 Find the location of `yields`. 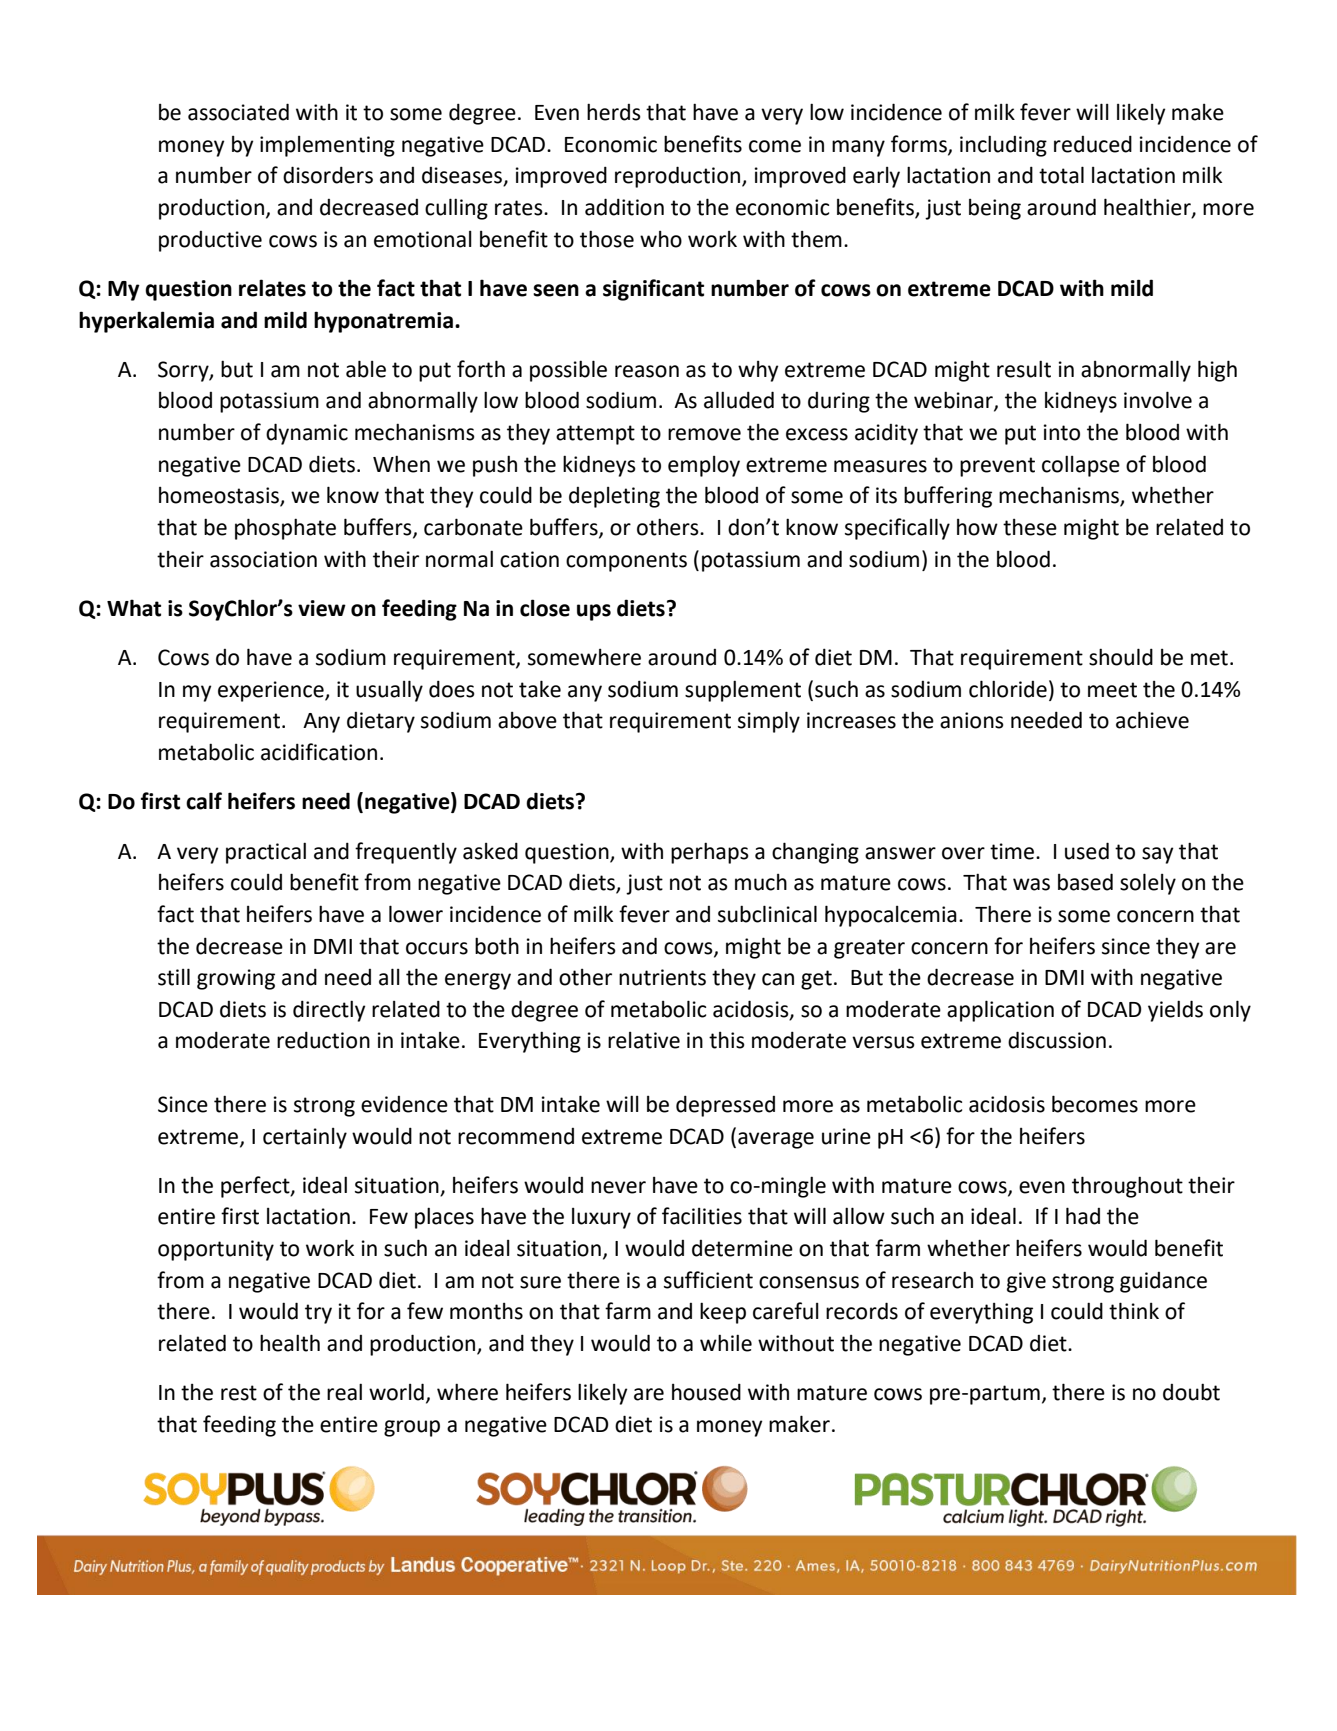

yields is located at coordinates (1175, 1011).
